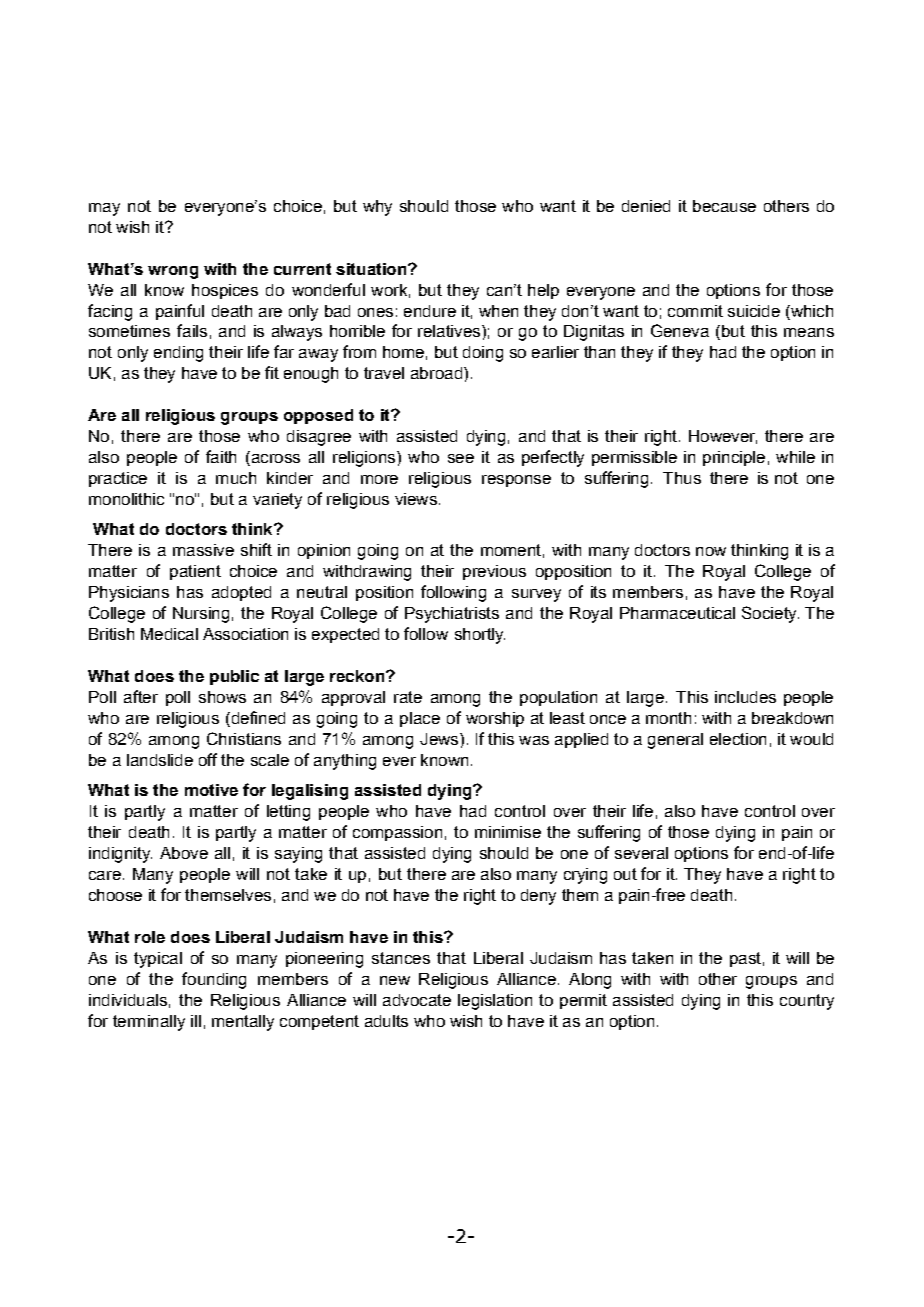 The image size is (924, 1307). What do you see at coordinates (214, 980) in the screenshot?
I see `founding` at bounding box center [214, 980].
